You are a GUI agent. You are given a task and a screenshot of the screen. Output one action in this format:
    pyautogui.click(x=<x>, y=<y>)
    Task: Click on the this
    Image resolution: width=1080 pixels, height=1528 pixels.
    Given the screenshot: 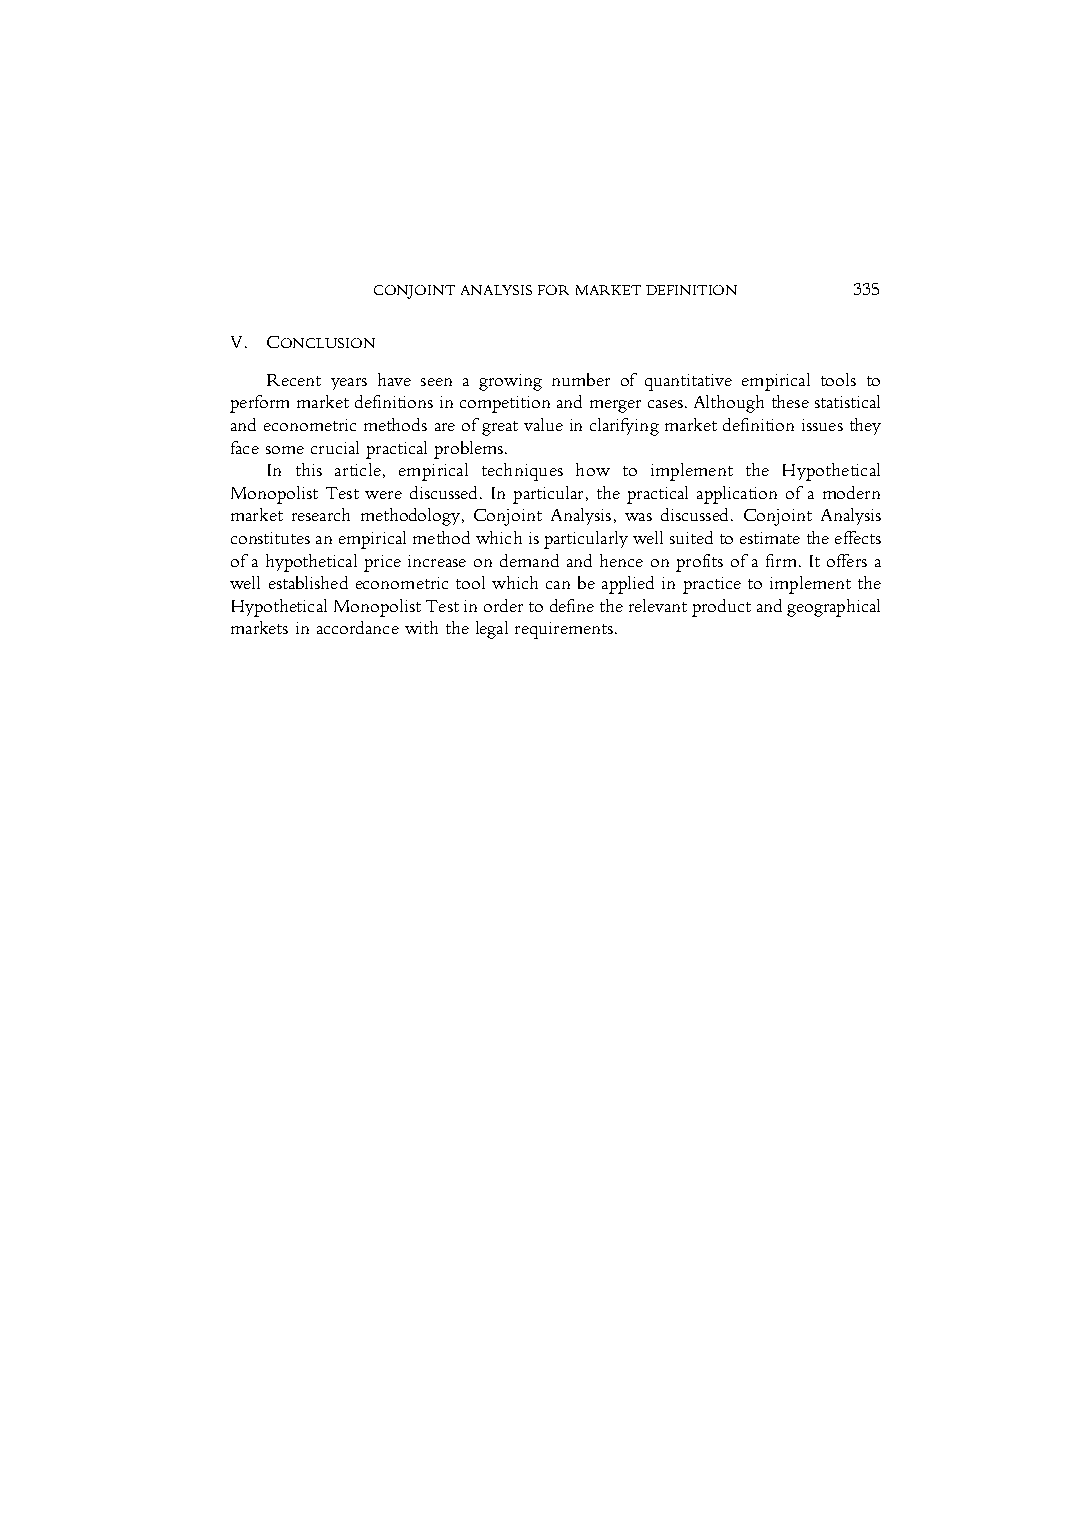 What is the action you would take?
    pyautogui.click(x=309, y=469)
